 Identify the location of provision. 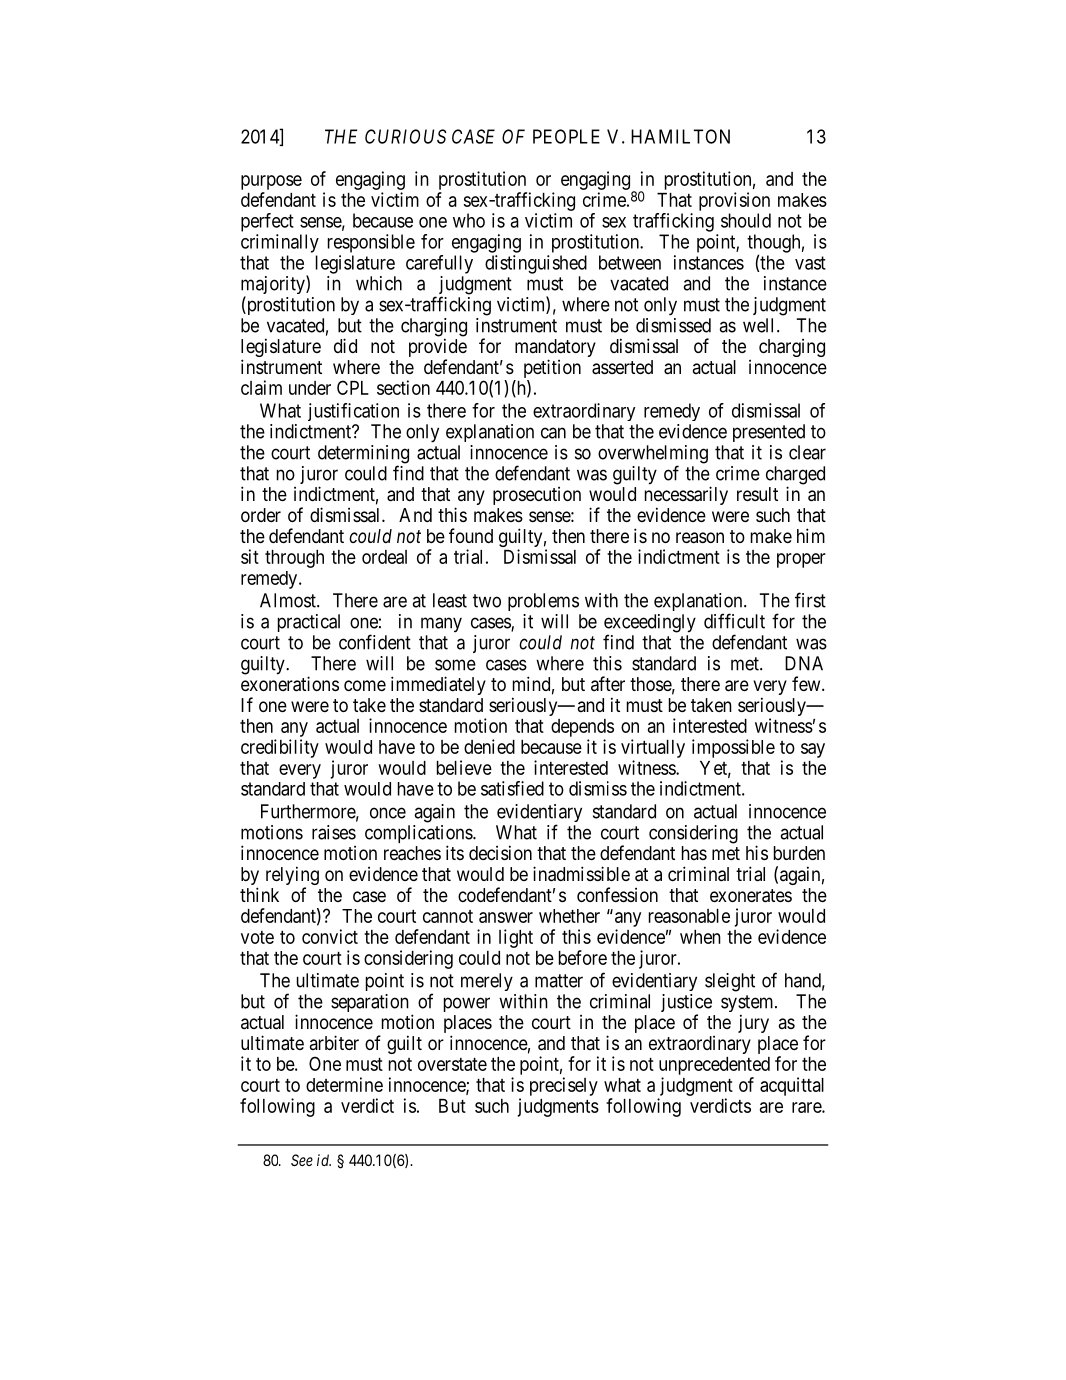
(734, 201).
